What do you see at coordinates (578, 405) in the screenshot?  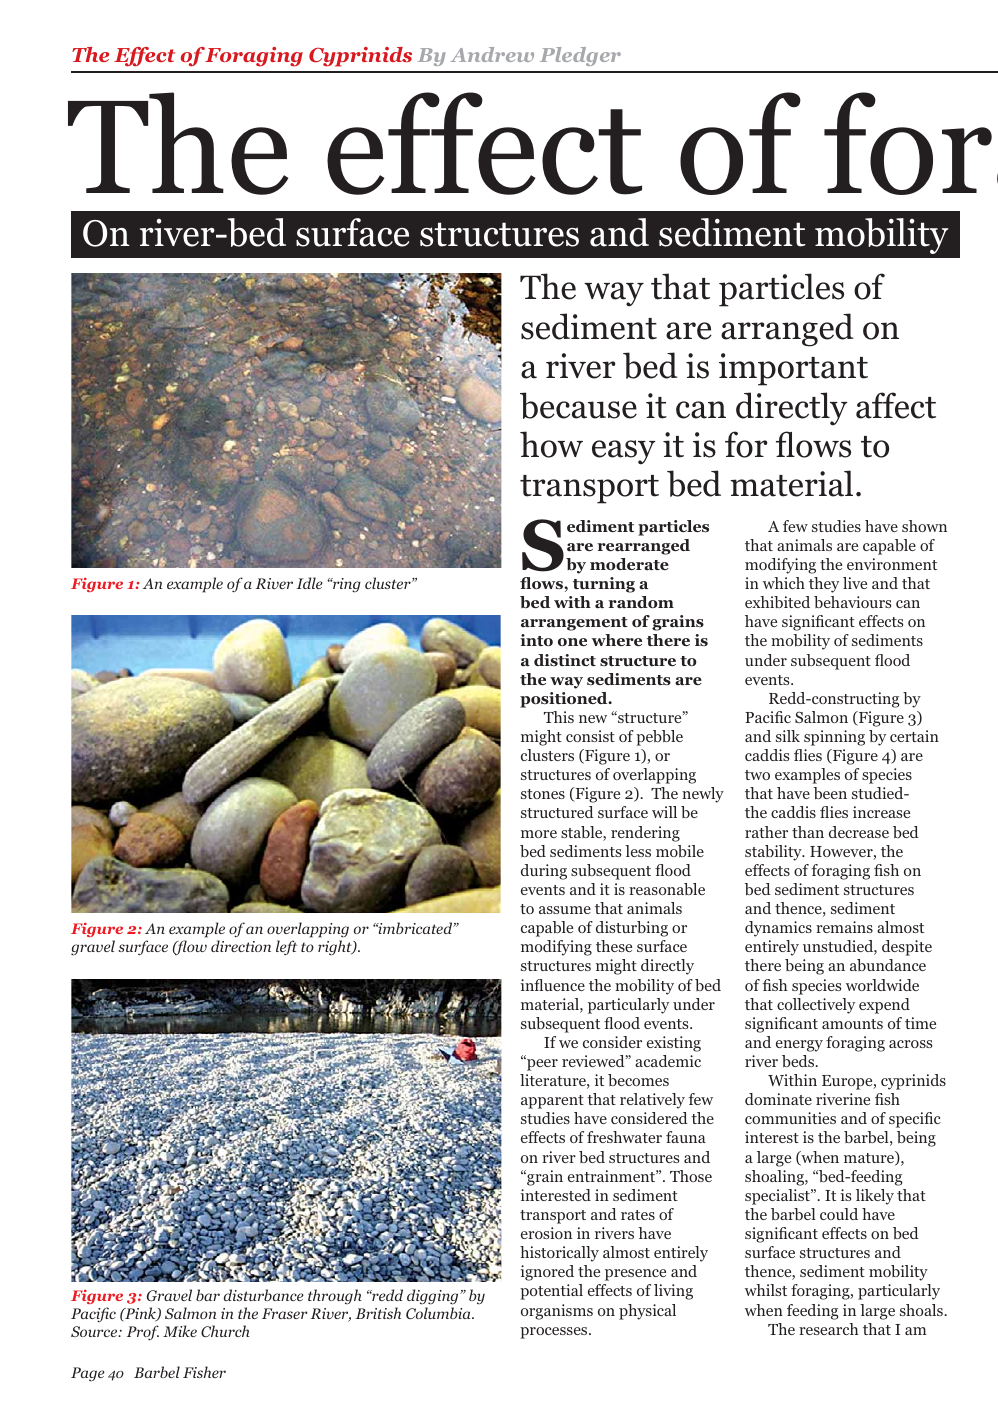 I see `because` at bounding box center [578, 405].
